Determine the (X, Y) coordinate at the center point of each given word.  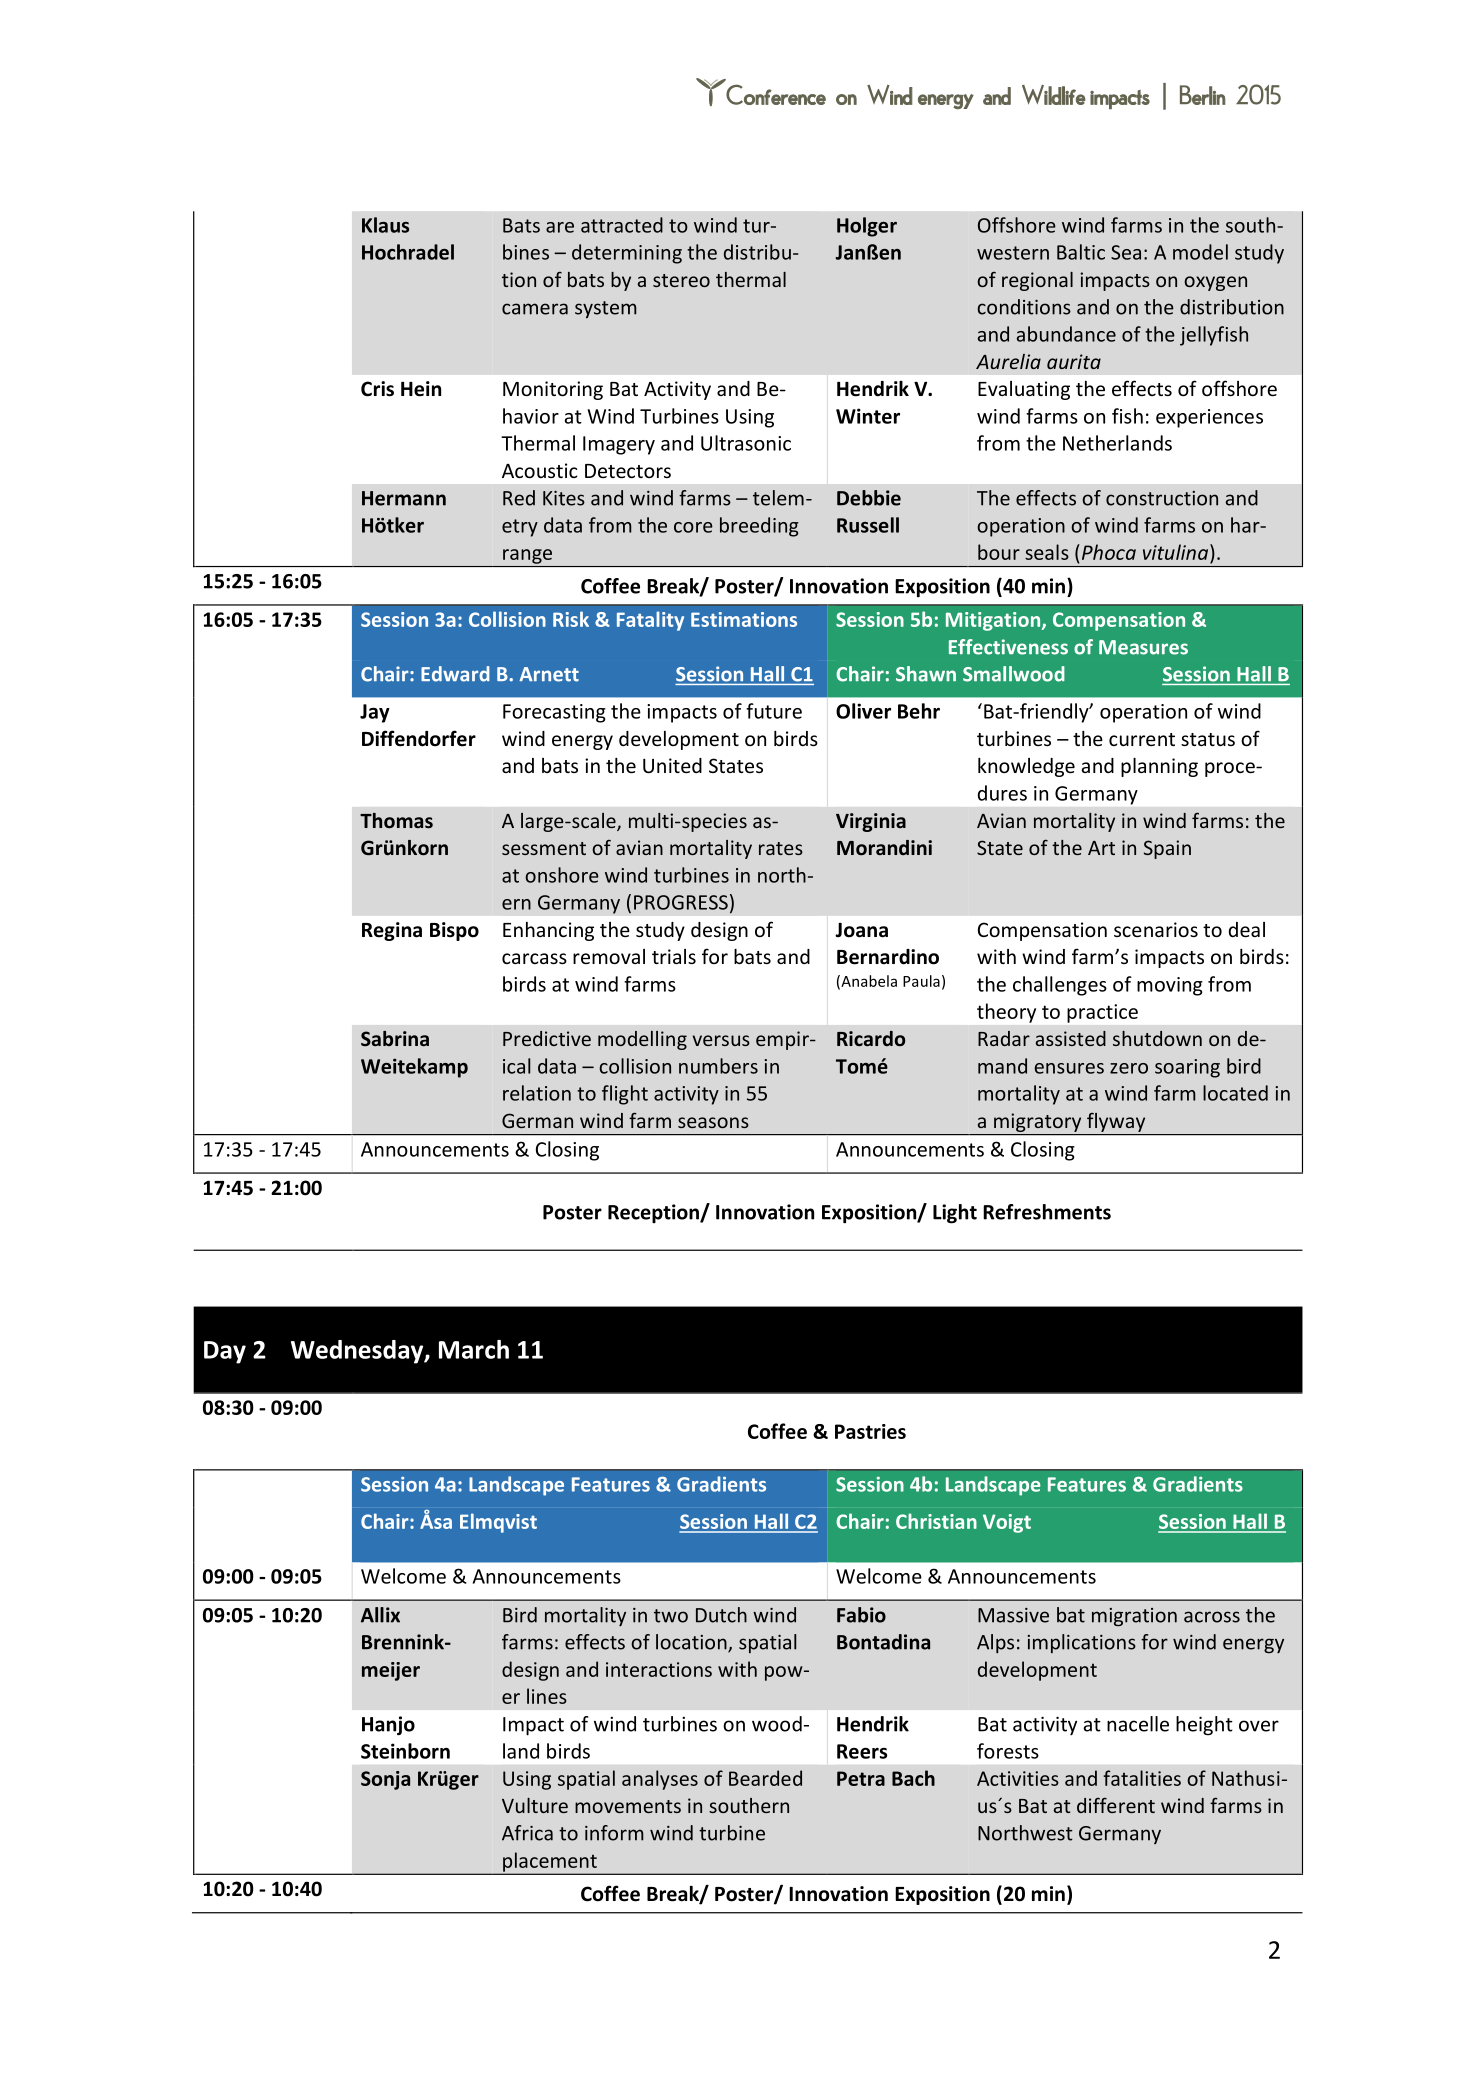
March (474, 1349)
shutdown (1157, 1038)
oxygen (1215, 283)
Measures (1143, 647)
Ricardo (871, 1038)
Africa (527, 1833)
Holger (867, 227)
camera (535, 309)
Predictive (547, 1038)
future (774, 711)
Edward (455, 674)
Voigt (1007, 1523)
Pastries (870, 1431)
